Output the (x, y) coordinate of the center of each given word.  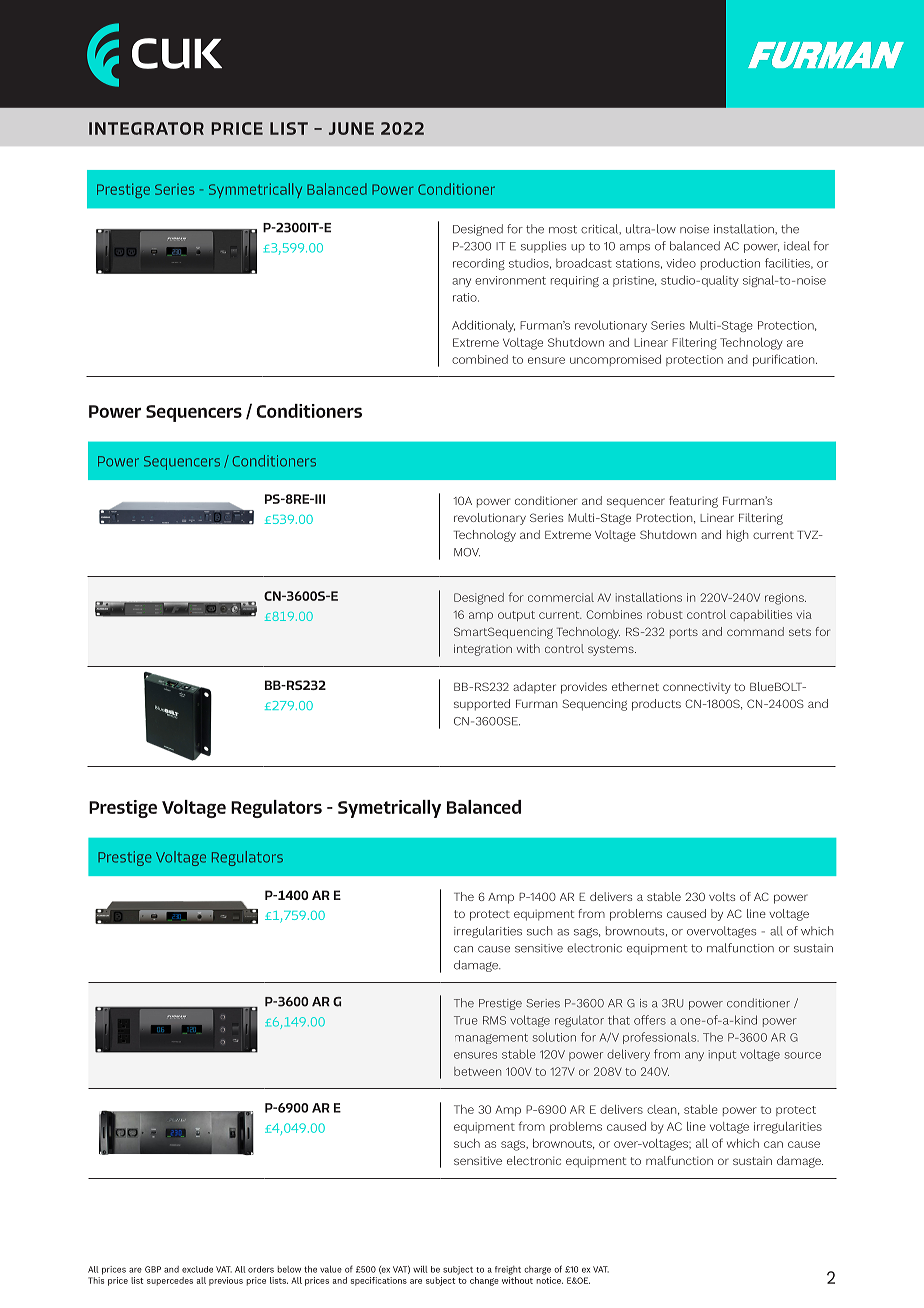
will (420, 1269)
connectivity (697, 688)
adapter (534, 688)
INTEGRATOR (146, 128)
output (516, 616)
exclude (197, 1269)
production (730, 264)
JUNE (351, 128)
